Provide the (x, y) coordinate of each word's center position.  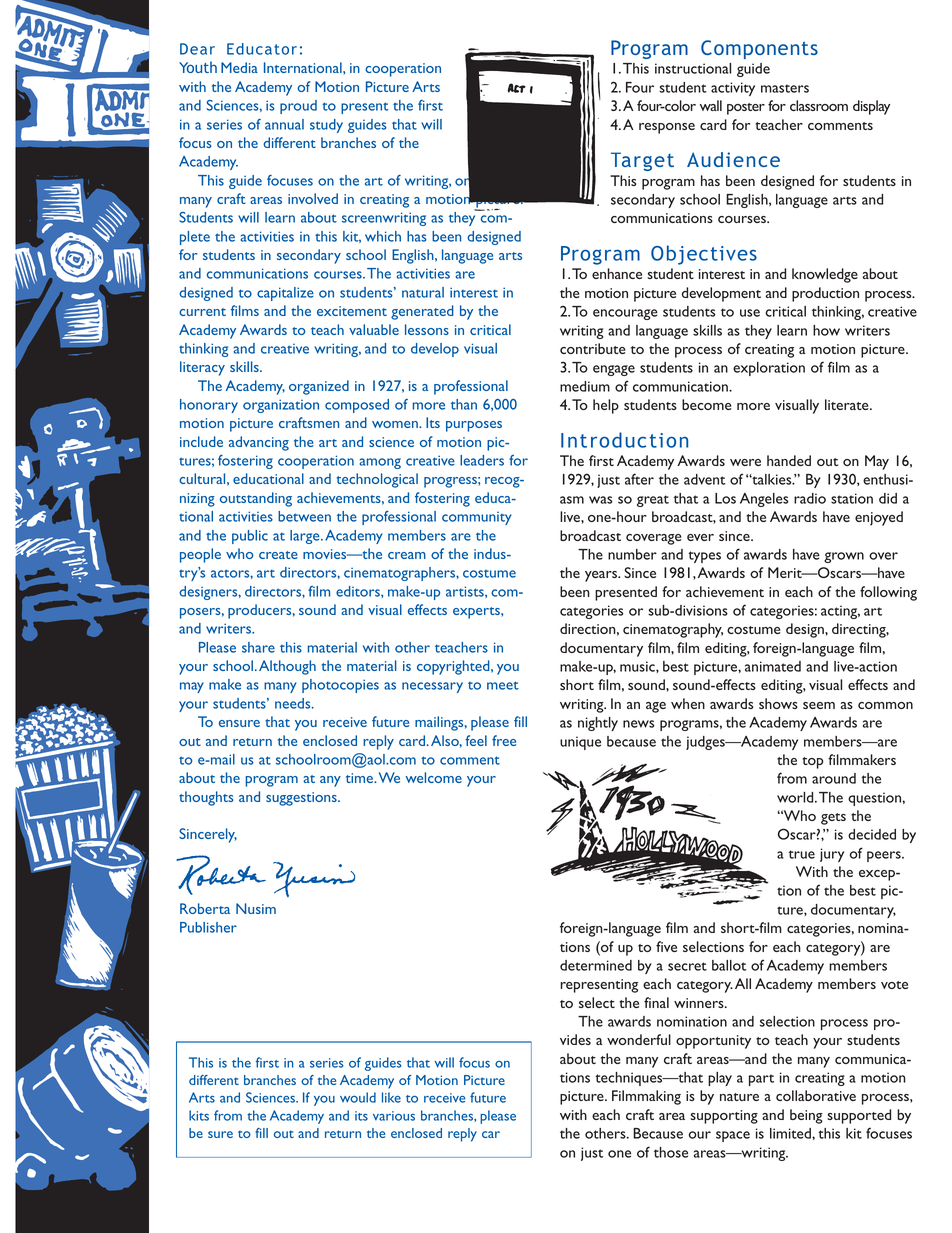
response (667, 128)
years (602, 576)
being (806, 1116)
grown (844, 557)
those (671, 1152)
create (278, 555)
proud (298, 107)
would (358, 1097)
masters (785, 88)
